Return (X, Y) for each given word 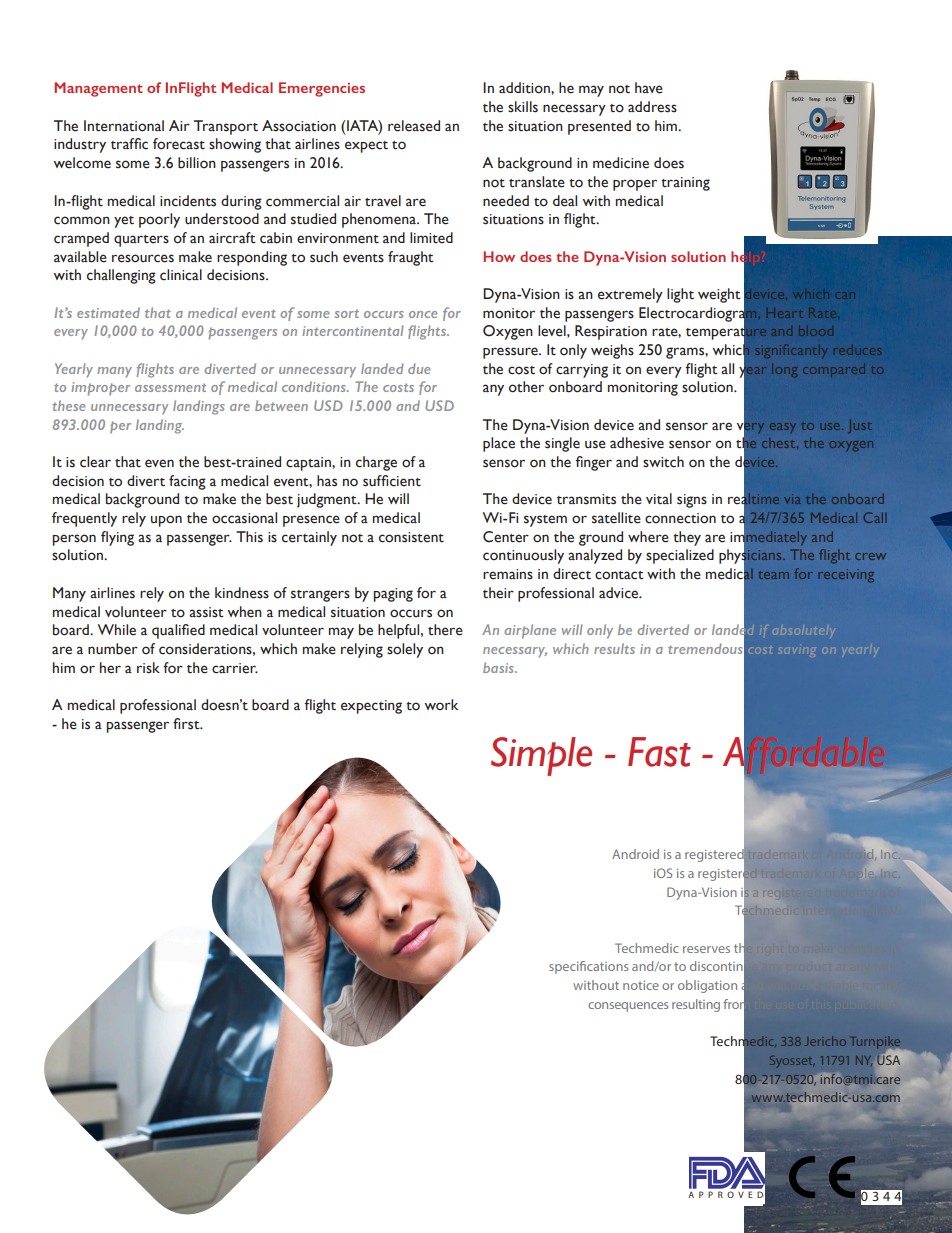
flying (117, 538)
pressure (511, 353)
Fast (659, 752)
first (187, 724)
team (774, 575)
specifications (588, 967)
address (652, 107)
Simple (541, 756)
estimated (108, 312)
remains (508, 574)
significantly (791, 351)
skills (523, 107)
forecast (179, 144)
